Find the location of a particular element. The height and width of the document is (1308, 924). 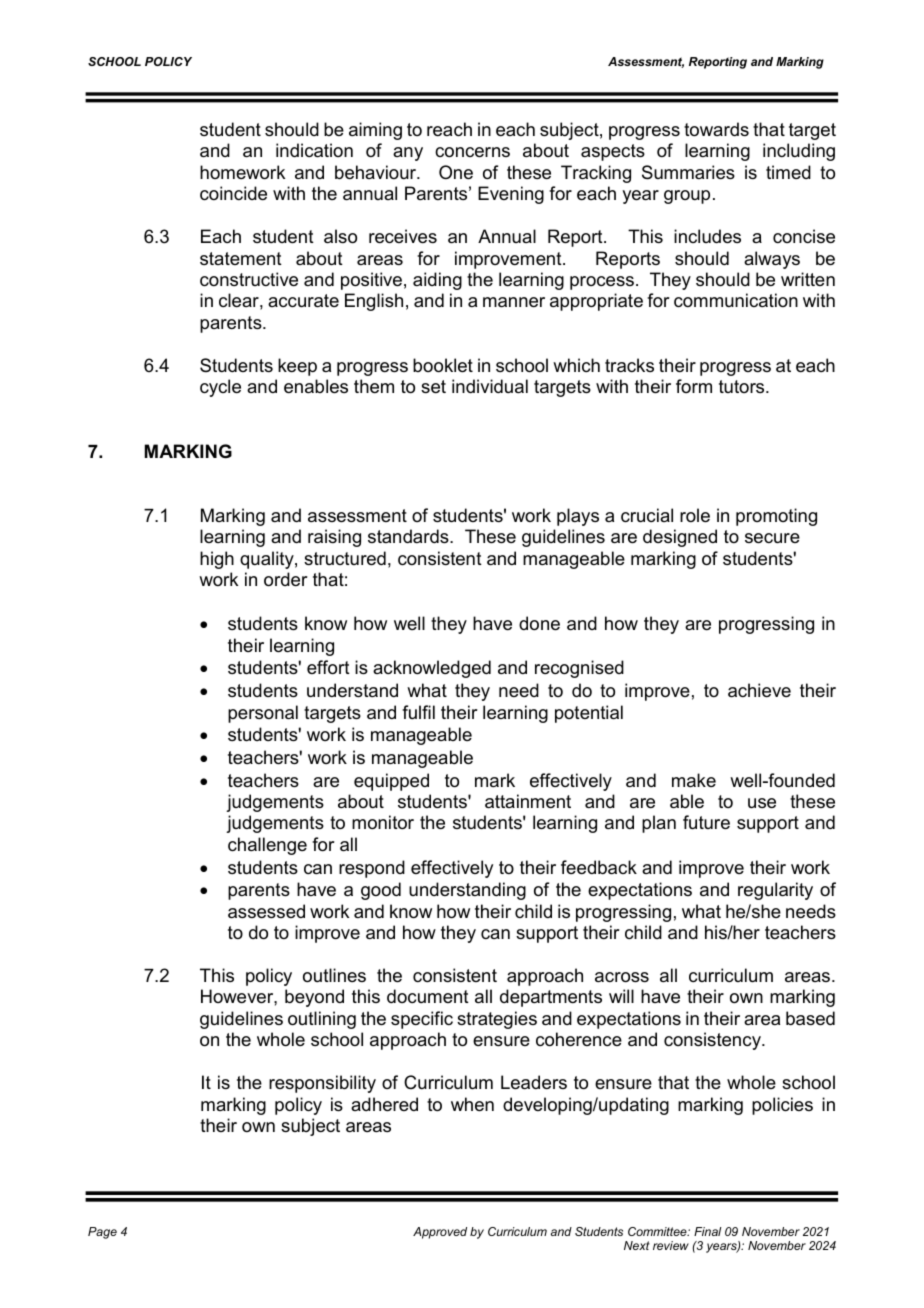

assessed is located at coordinates (266, 911).
